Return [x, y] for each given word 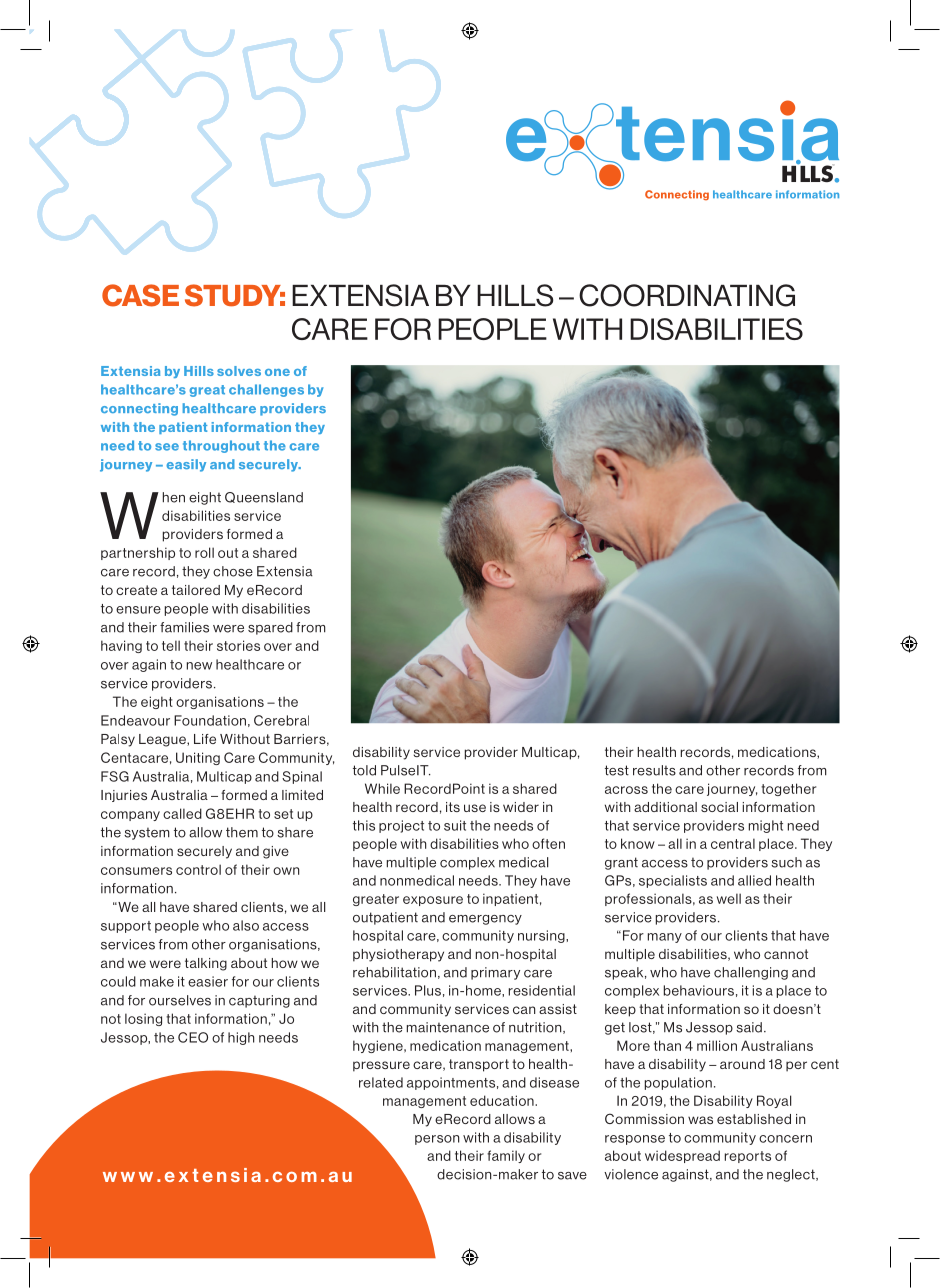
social [719, 807]
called [182, 813]
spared [270, 628]
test [617, 770]
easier [208, 981]
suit [455, 825]
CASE [140, 295]
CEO [193, 1037]
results [654, 770]
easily [186, 465]
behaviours [699, 990]
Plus [428, 990]
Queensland [264, 497]
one [277, 372]
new [199, 666]
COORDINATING [687, 295]
